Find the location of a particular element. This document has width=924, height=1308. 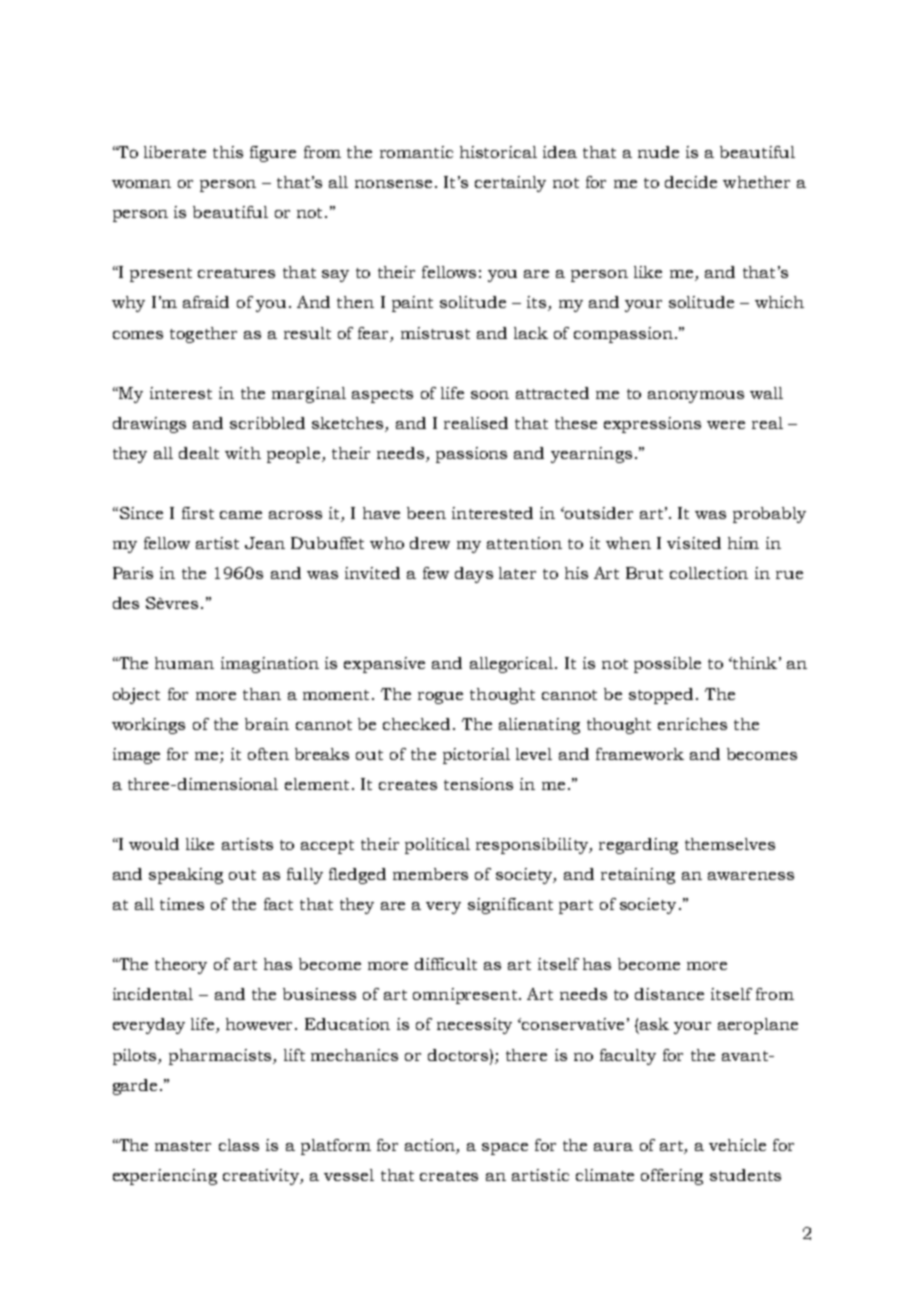

master is located at coordinates (183, 1146).
